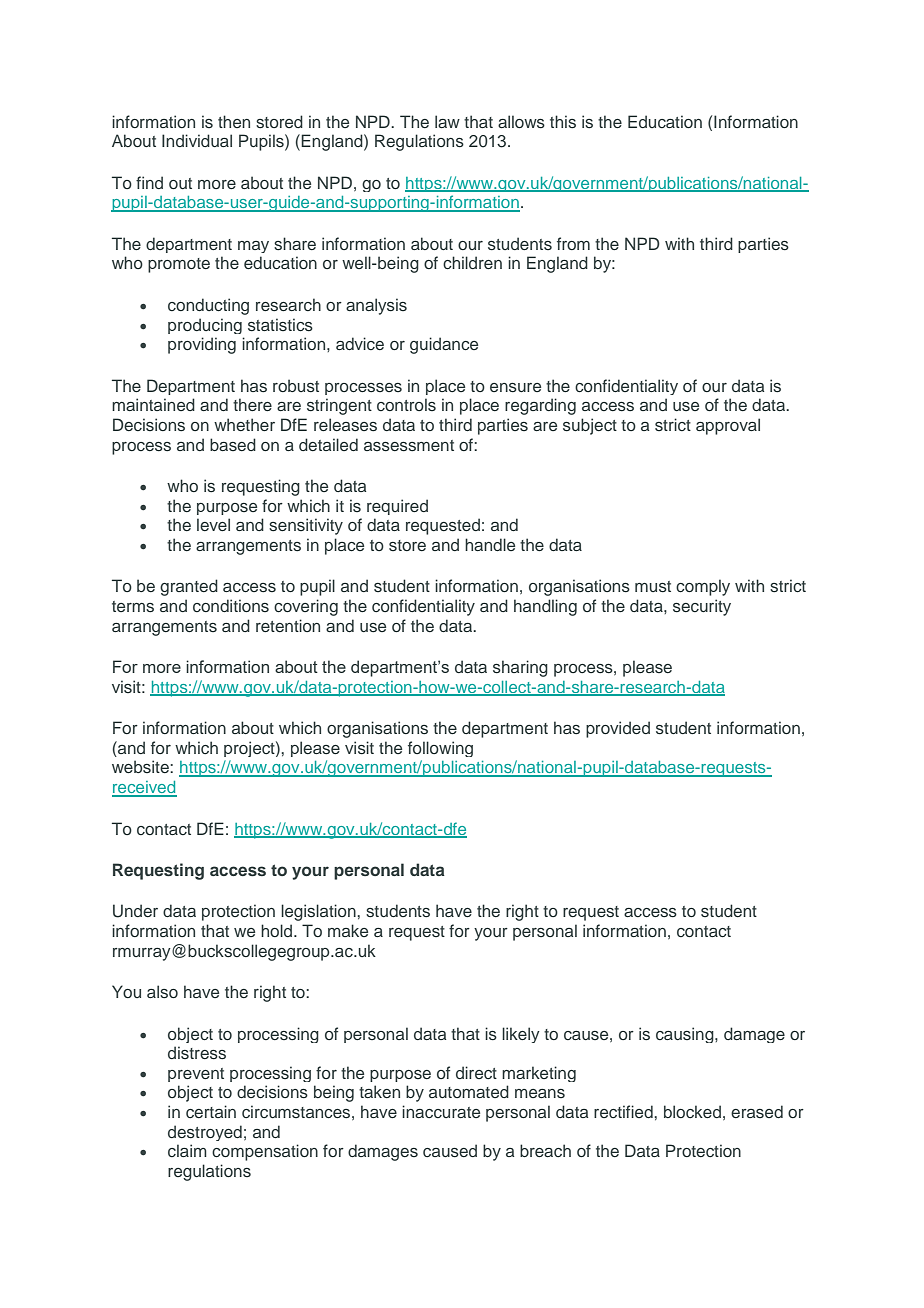 This screenshot has width=924, height=1308. I want to click on controls, so click(406, 404).
